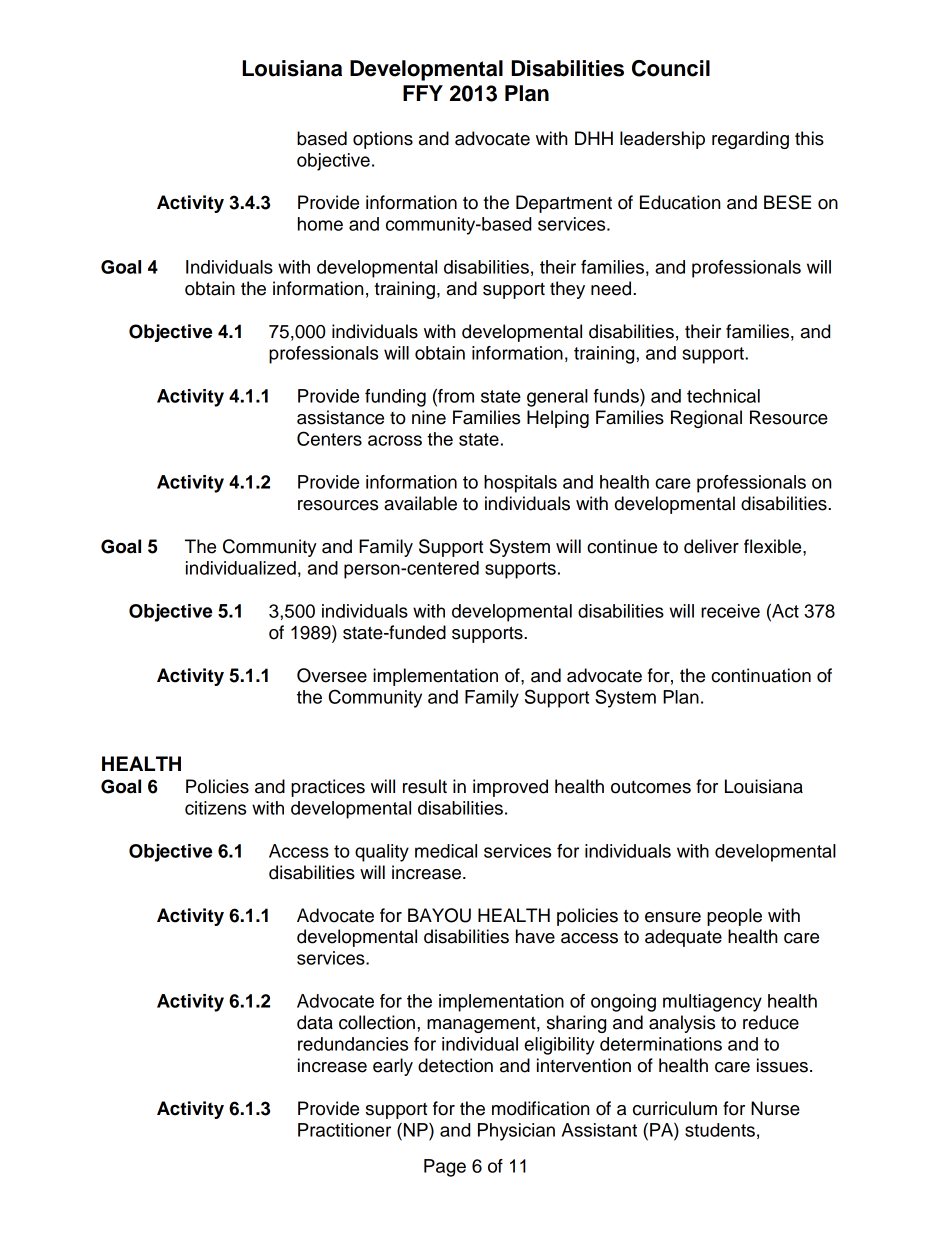 The height and width of the page is (1233, 952). I want to click on receive, so click(730, 611).
